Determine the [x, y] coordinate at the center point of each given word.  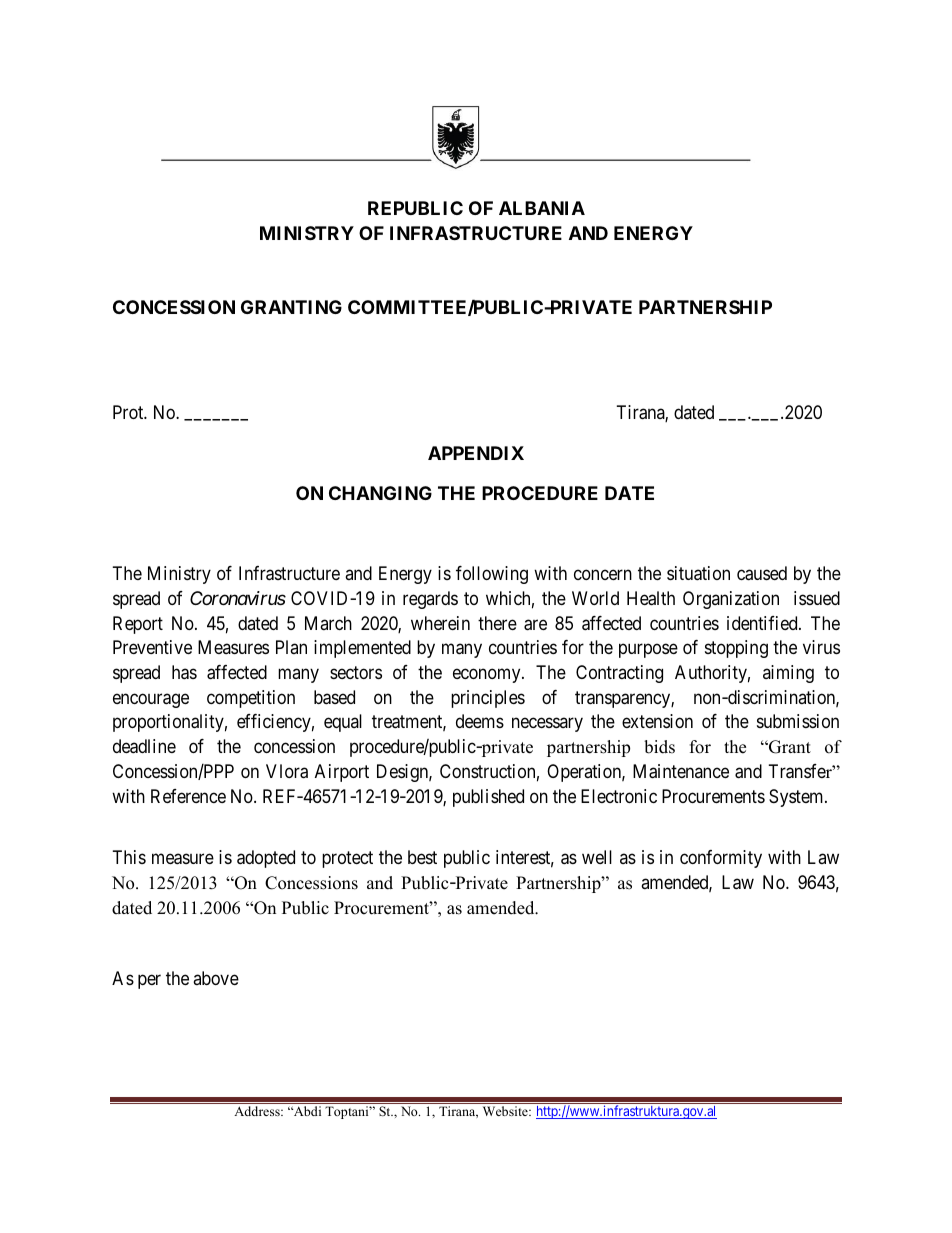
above [216, 978]
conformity [721, 859]
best [422, 857]
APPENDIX [476, 453]
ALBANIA [542, 208]
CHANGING [380, 493]
